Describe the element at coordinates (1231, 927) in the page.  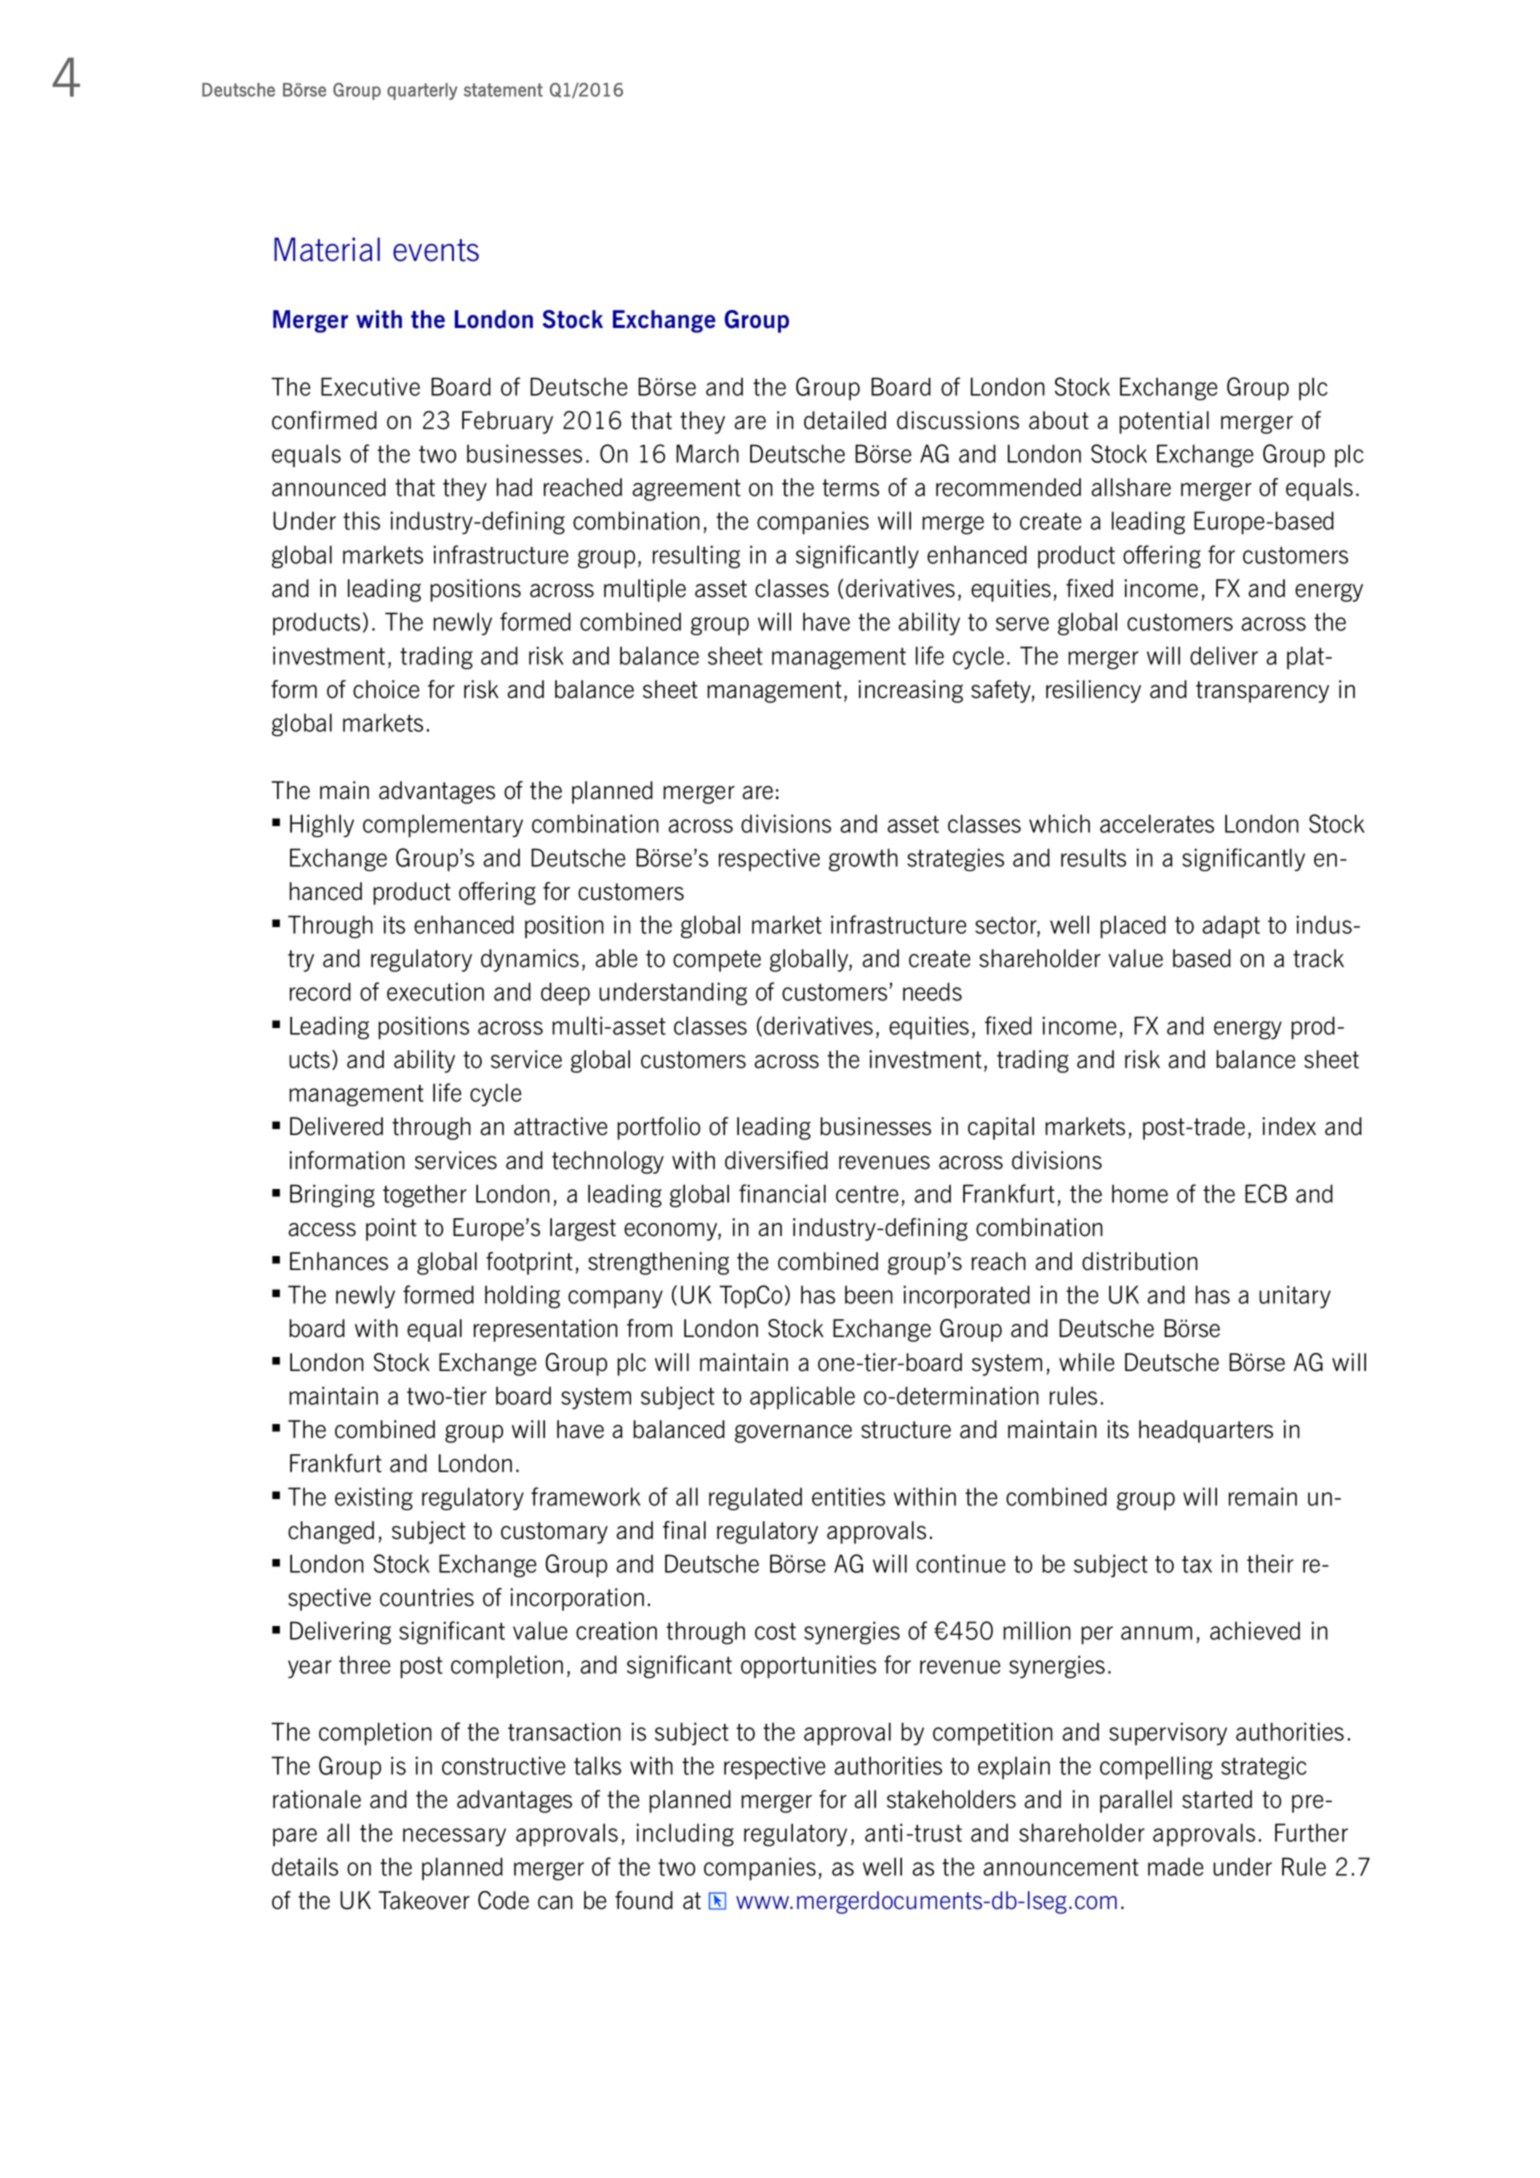
I see `adapt` at that location.
